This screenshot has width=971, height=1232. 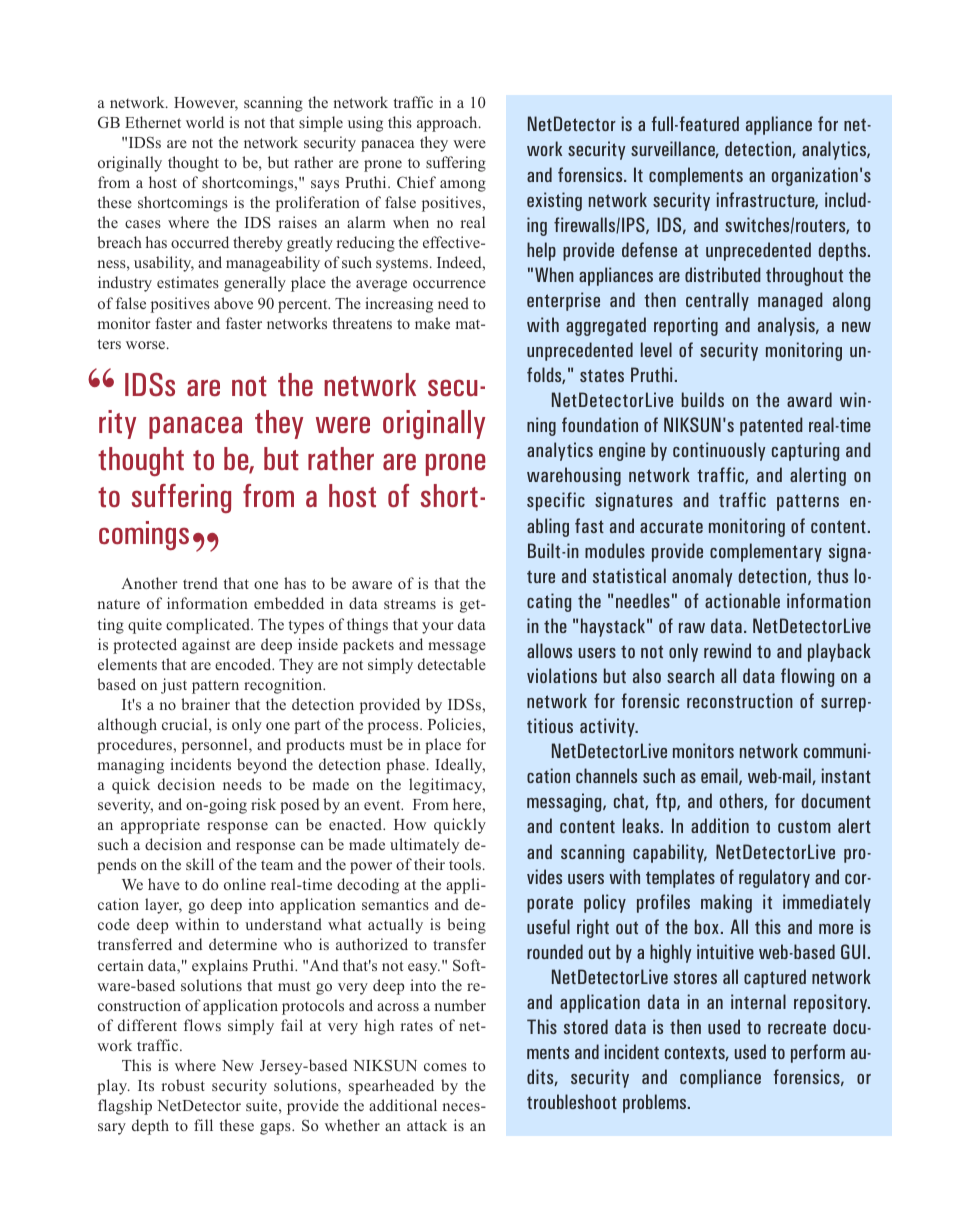 What do you see at coordinates (460, 766) in the screenshot?
I see `Ideally` at bounding box center [460, 766].
